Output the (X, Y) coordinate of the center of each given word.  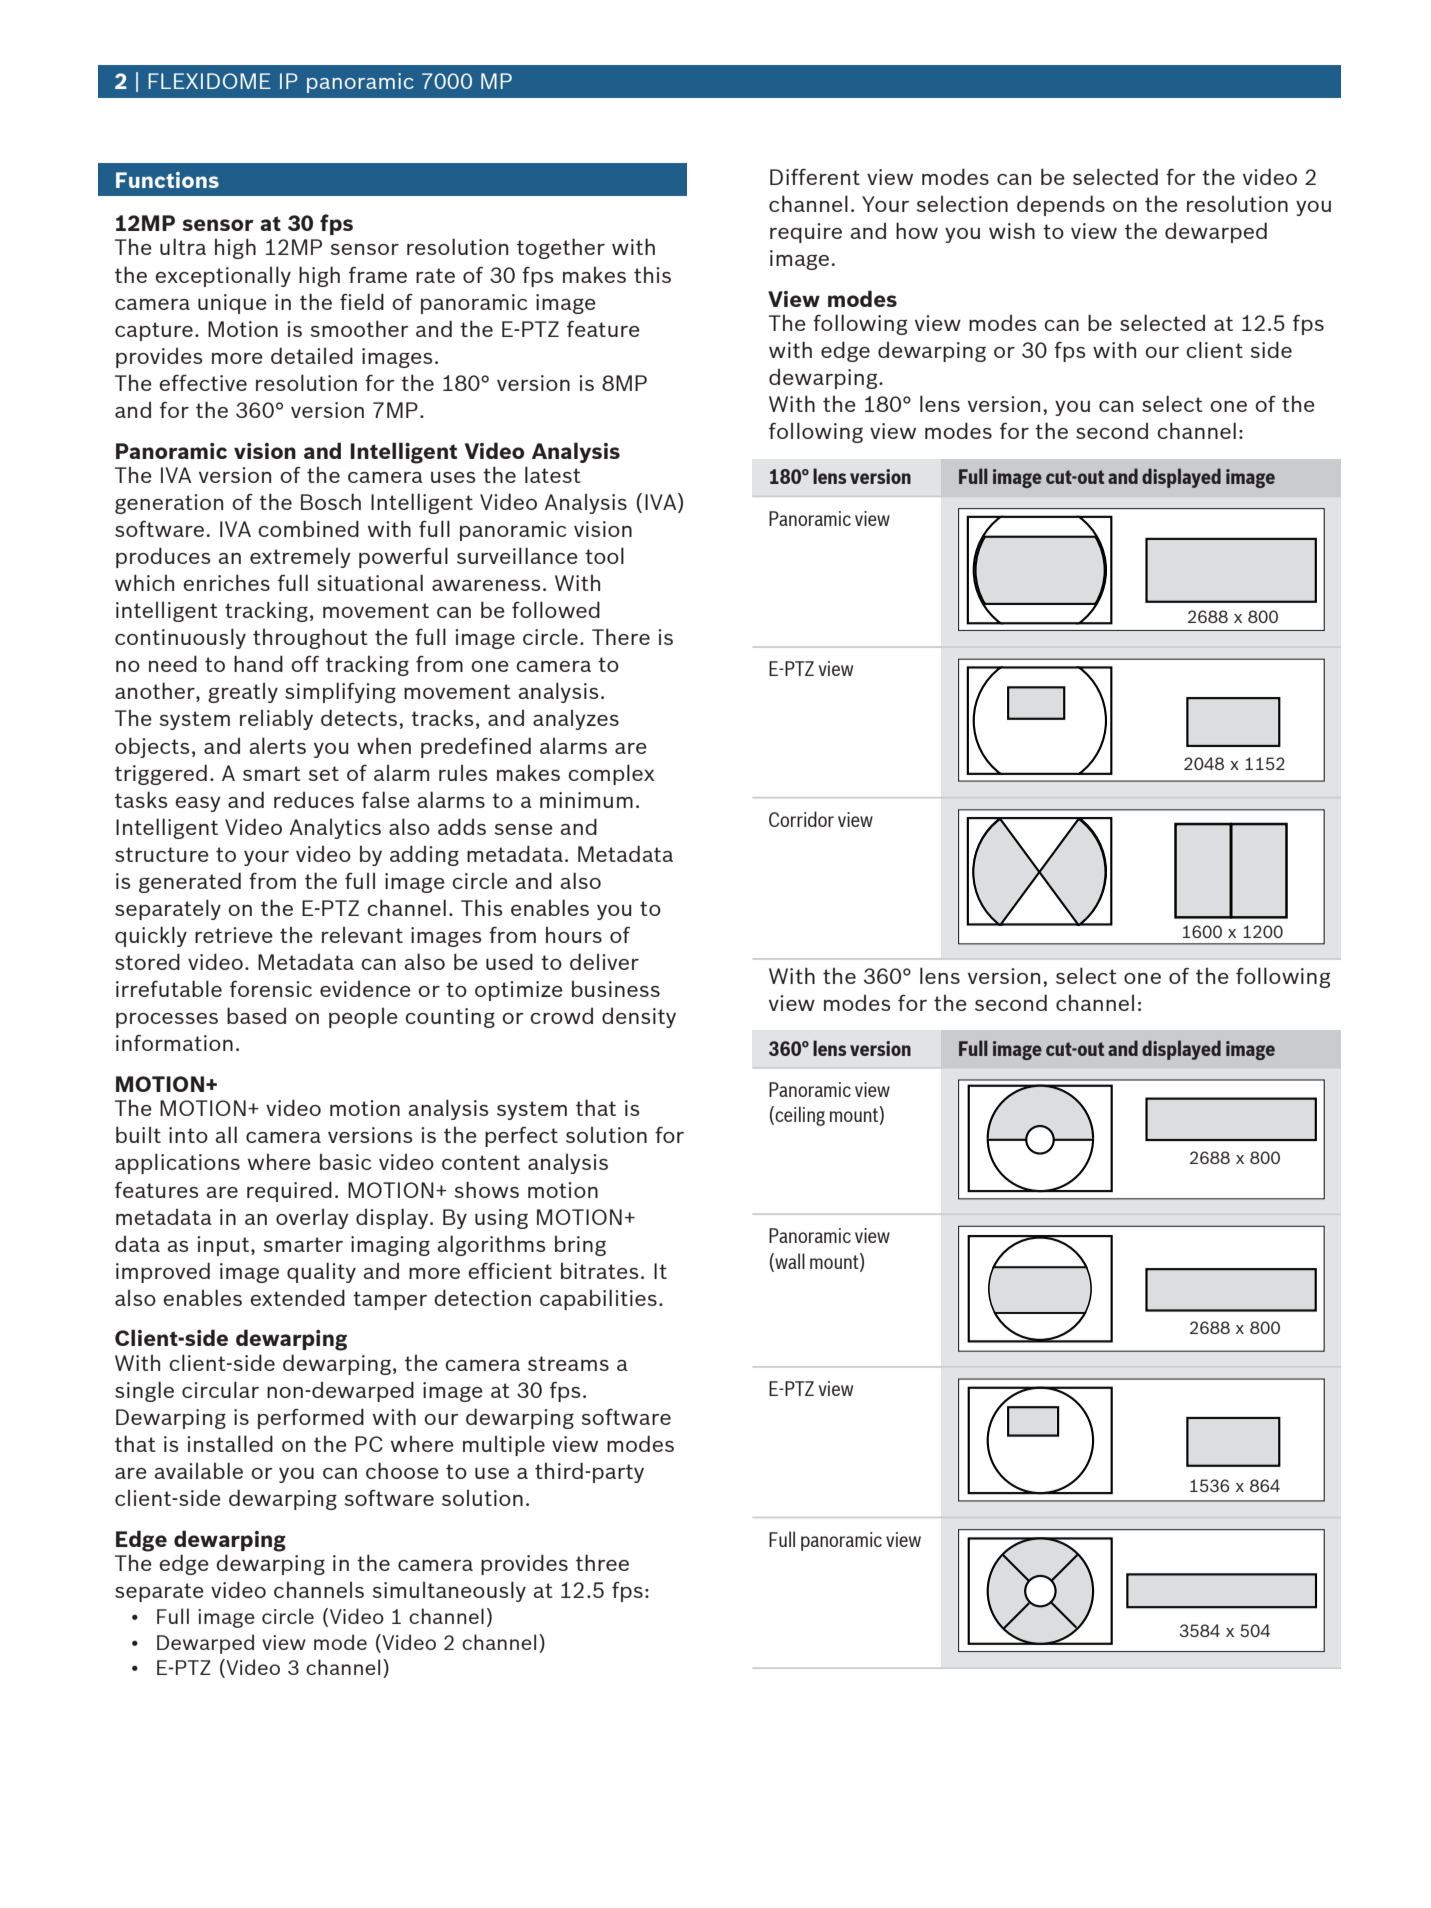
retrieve (234, 935)
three (602, 1562)
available (199, 1470)
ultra (183, 246)
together (561, 248)
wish (1012, 230)
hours (574, 935)
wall (789, 1262)
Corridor (801, 819)
